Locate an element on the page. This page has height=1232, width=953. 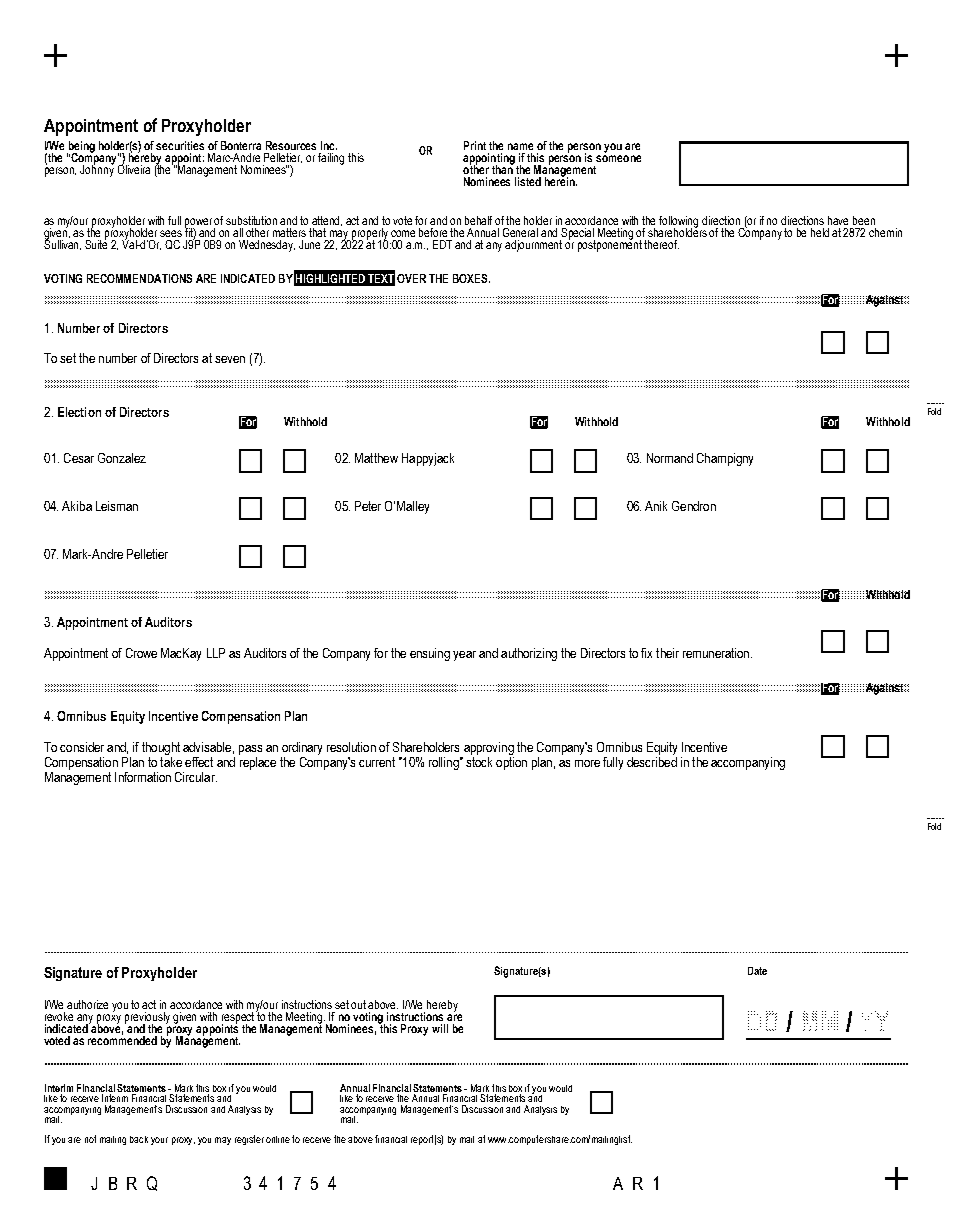
Normand is located at coordinates (670, 458).
